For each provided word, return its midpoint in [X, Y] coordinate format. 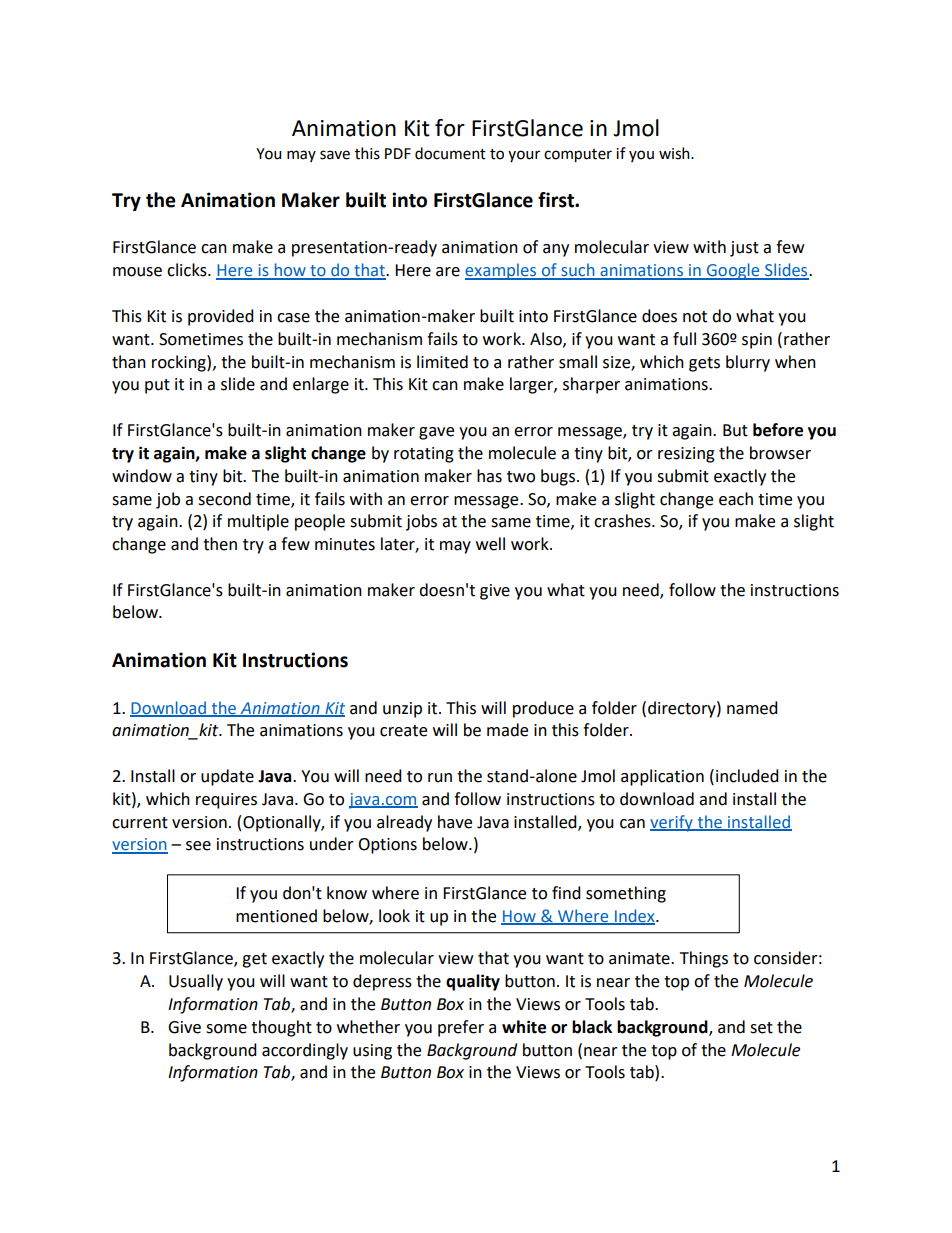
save [335, 155]
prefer [461, 1028]
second [224, 499]
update [227, 777]
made [507, 730]
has [489, 476]
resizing [686, 455]
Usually [196, 982]
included [747, 776]
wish [675, 153]
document [450, 153]
